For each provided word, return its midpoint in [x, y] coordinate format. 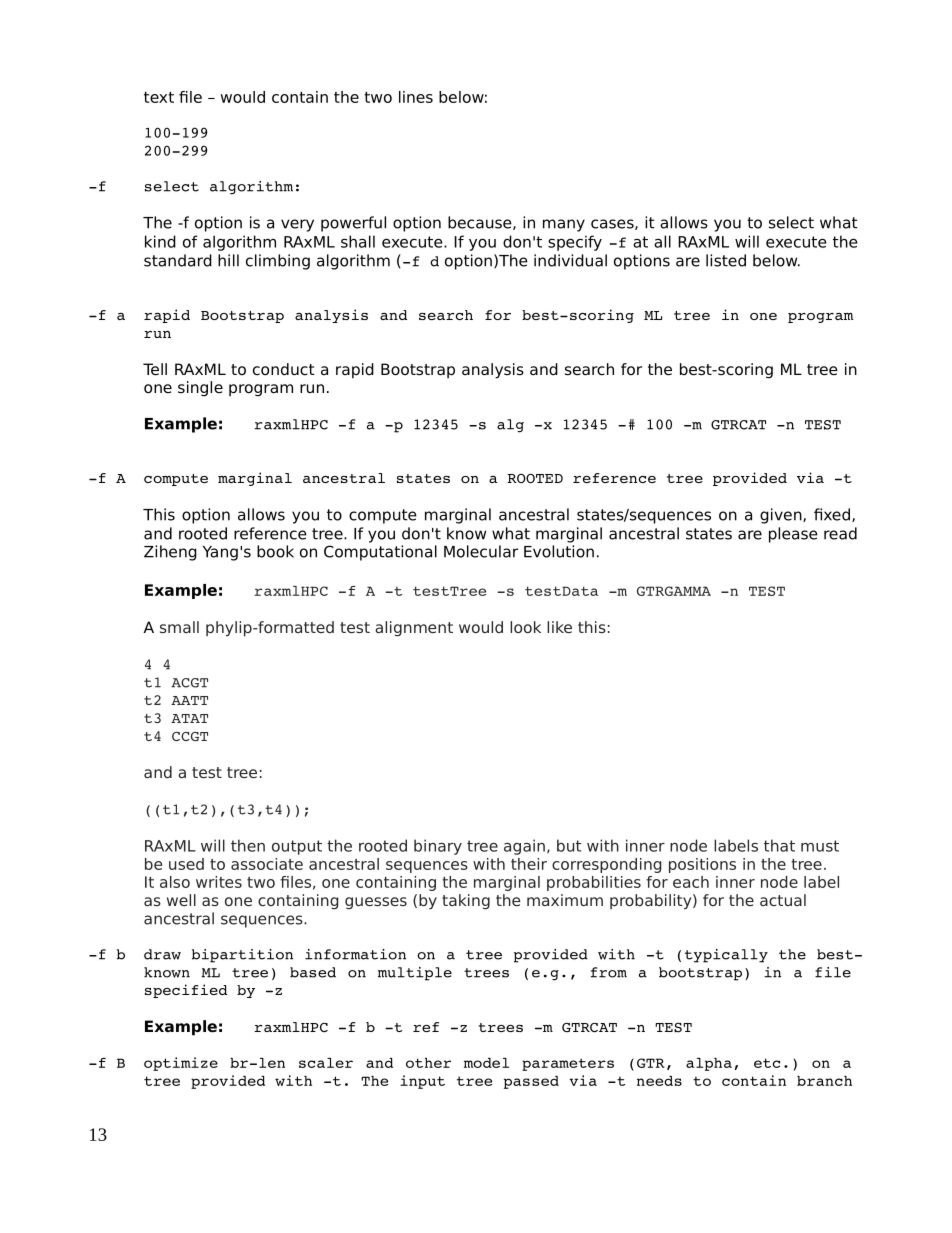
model [486, 1063]
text [159, 97]
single [200, 389]
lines [416, 97]
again [524, 847]
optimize [181, 1064]
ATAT [189, 718]
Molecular [481, 551]
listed [726, 260]
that [779, 845]
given [782, 516]
